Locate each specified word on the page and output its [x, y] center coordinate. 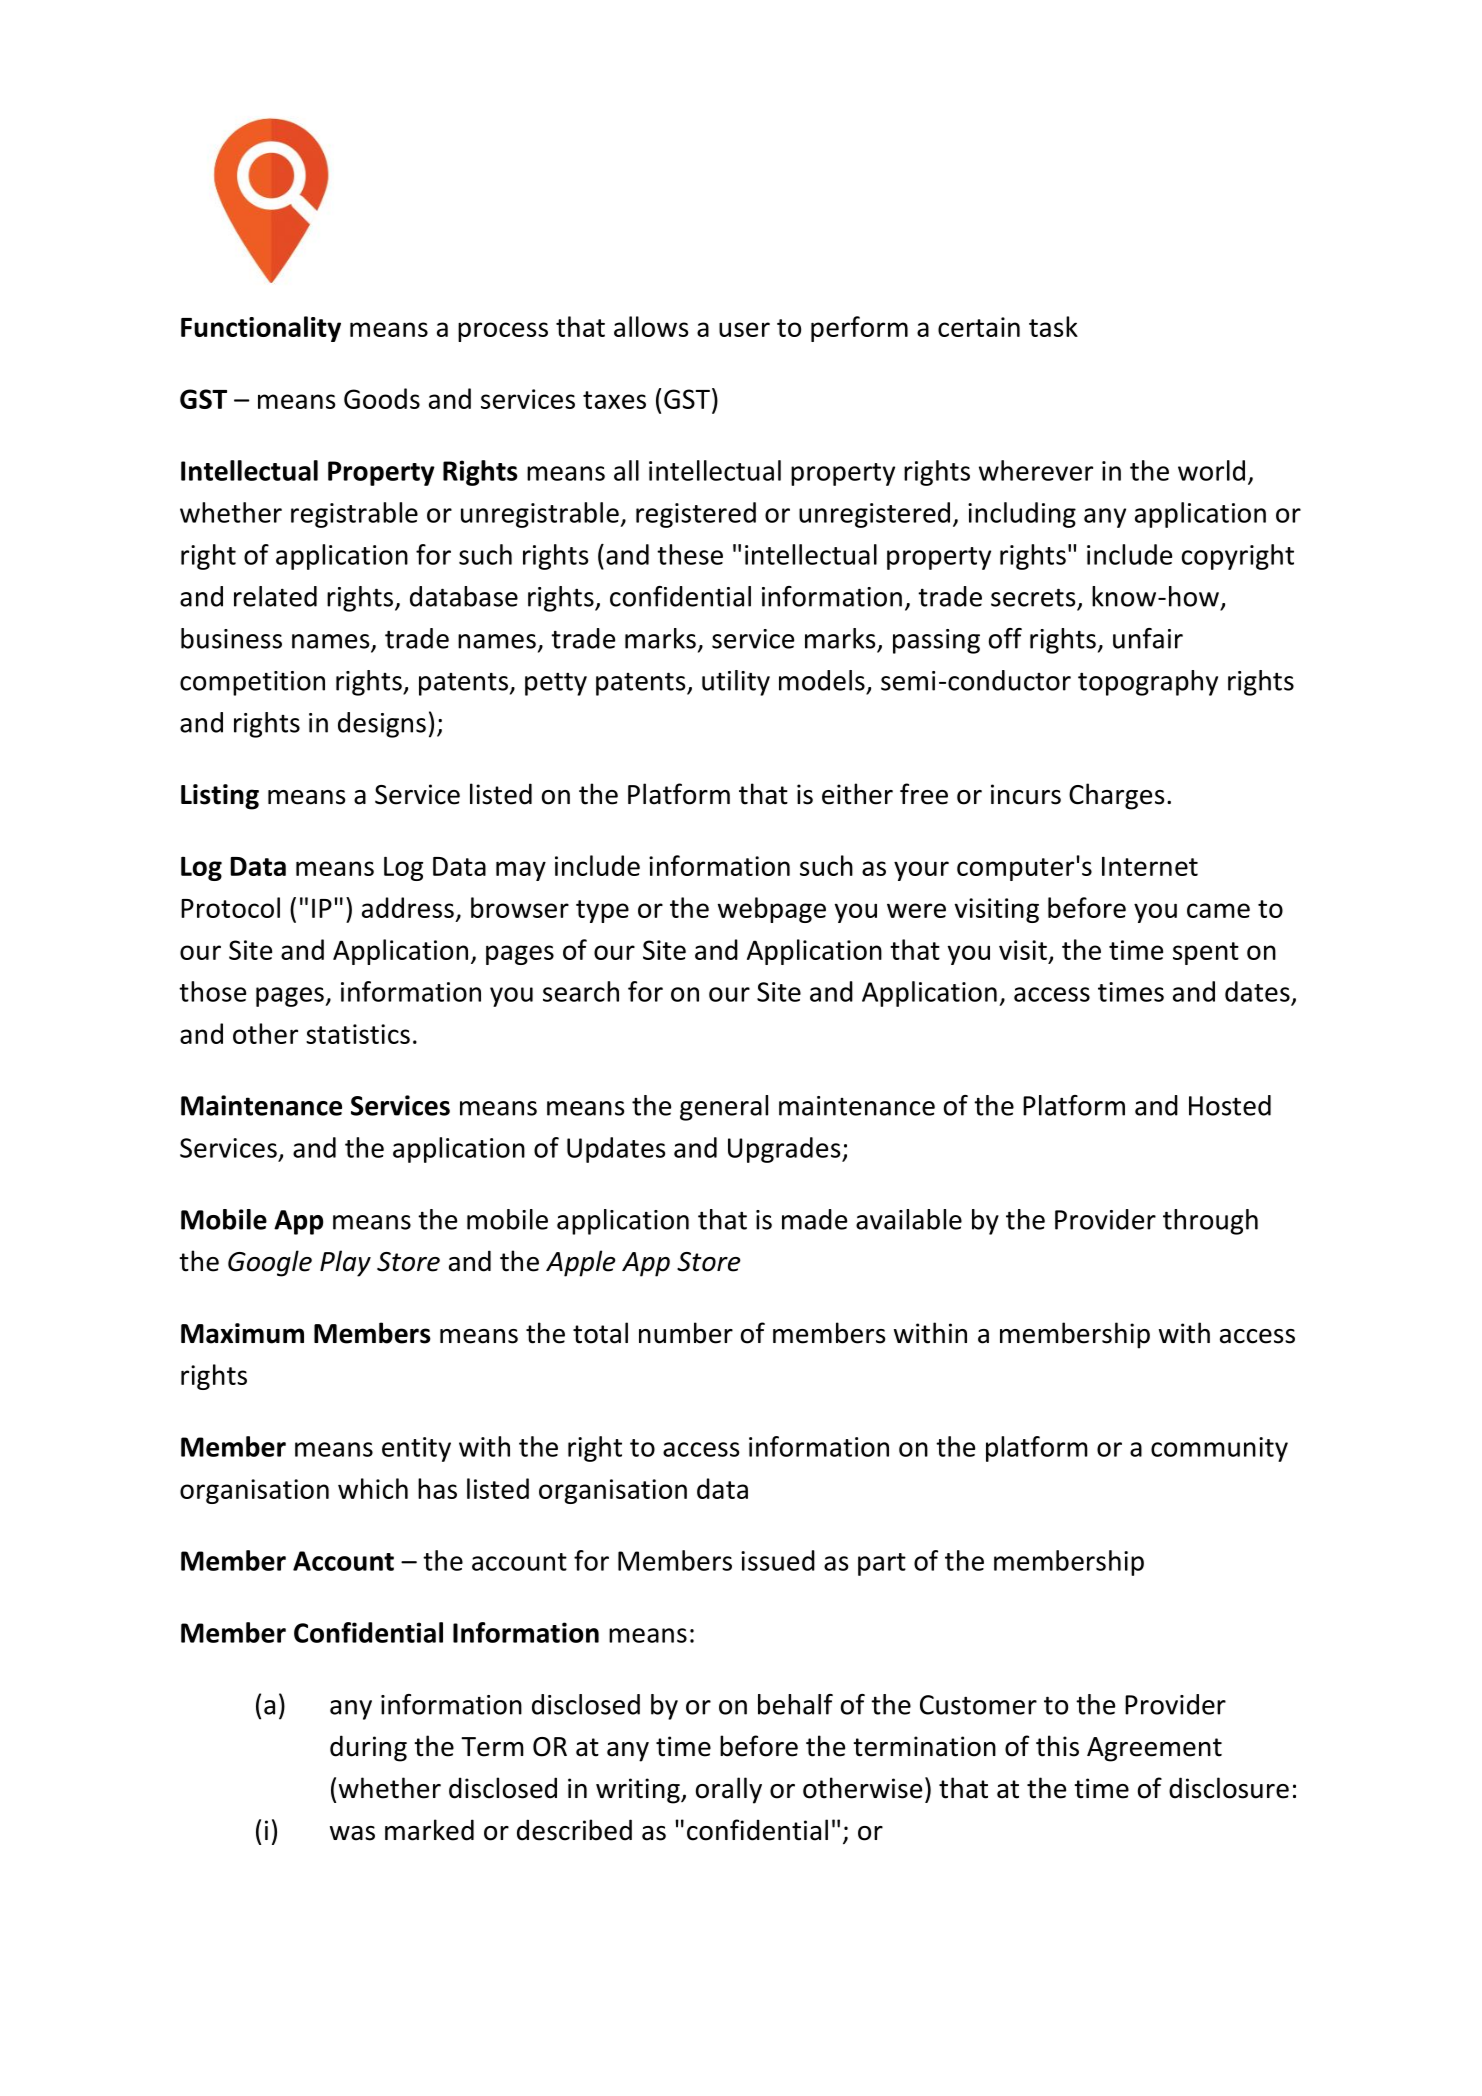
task [1053, 326]
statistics [358, 1034]
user [744, 329]
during [368, 1748]
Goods [382, 398]
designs [382, 725]
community [1219, 1449]
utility [736, 683]
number [686, 1333]
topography [1148, 683]
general [724, 1108]
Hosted [1230, 1105]
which [373, 1488]
